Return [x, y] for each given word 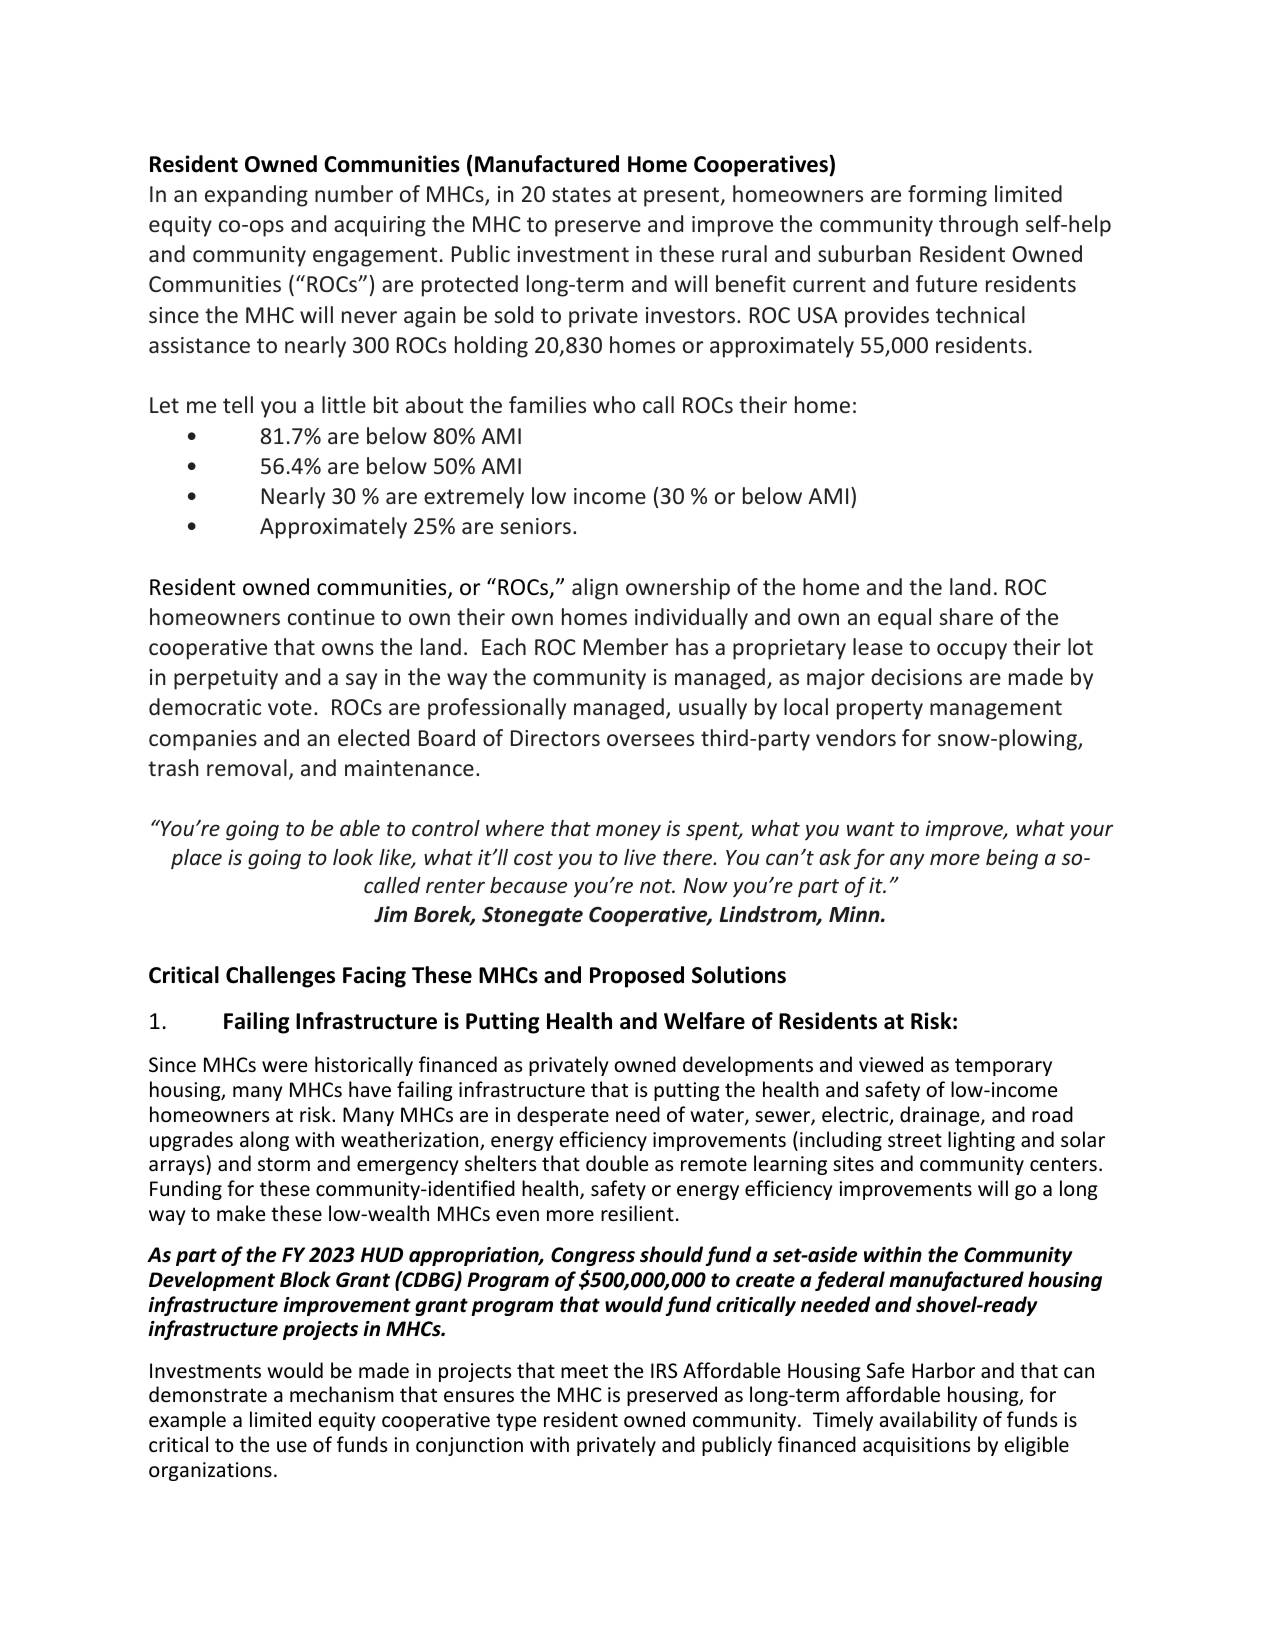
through [978, 226]
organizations [210, 1471]
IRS [664, 1371]
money [628, 832]
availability [928, 1421]
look [353, 857]
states [581, 194]
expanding [256, 196]
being [1012, 859]
